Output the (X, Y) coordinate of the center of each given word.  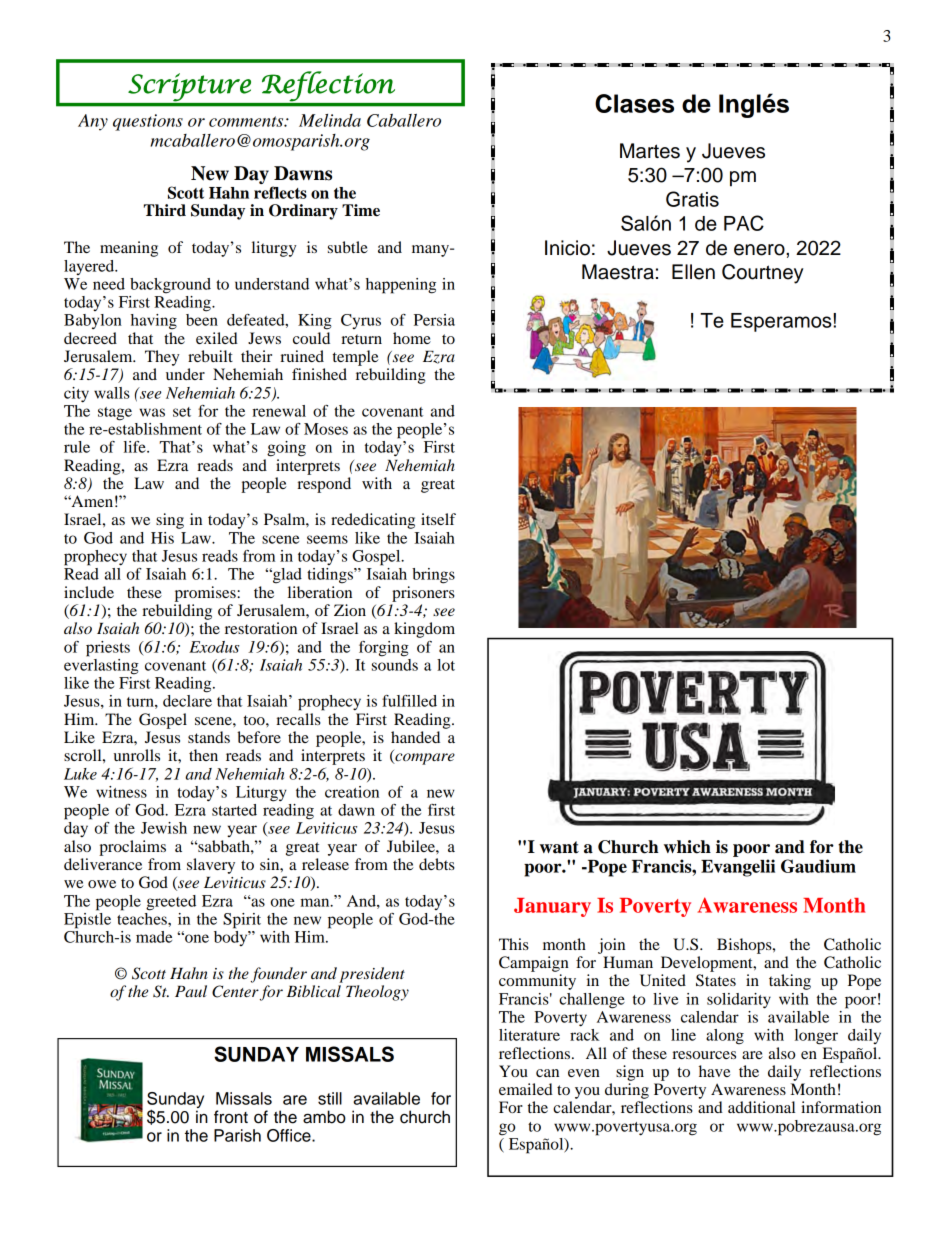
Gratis (692, 199)
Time (361, 210)
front (231, 1117)
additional (761, 1107)
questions (148, 122)
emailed (526, 1089)
